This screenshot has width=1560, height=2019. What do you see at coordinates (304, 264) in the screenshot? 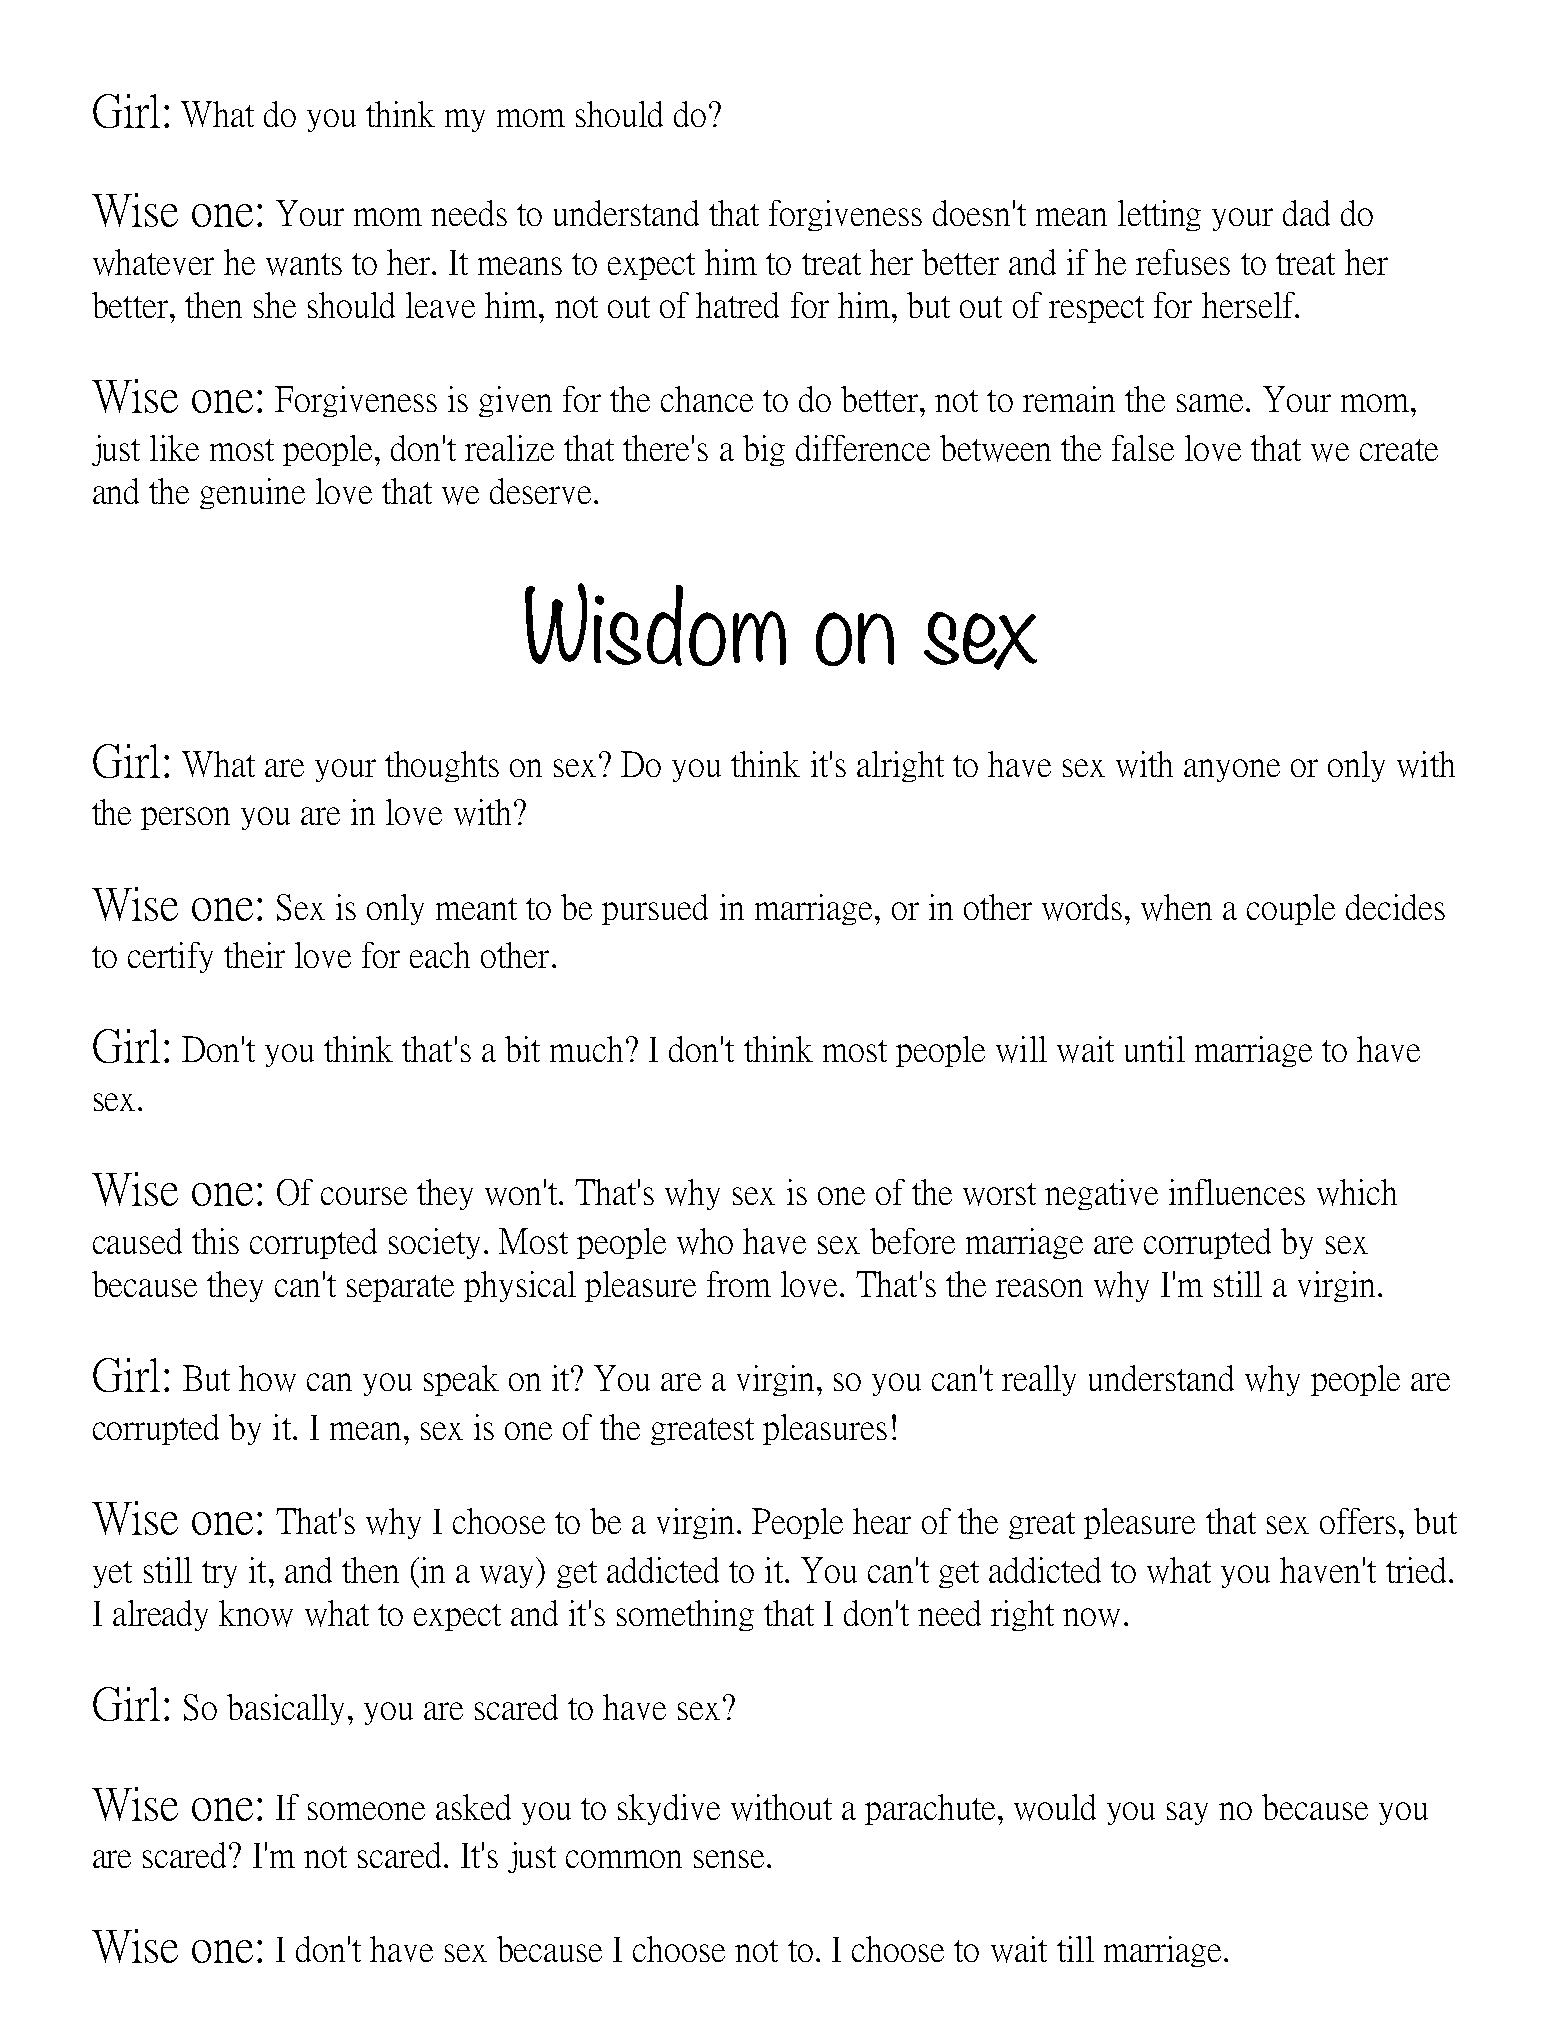
I see `wants` at bounding box center [304, 264].
